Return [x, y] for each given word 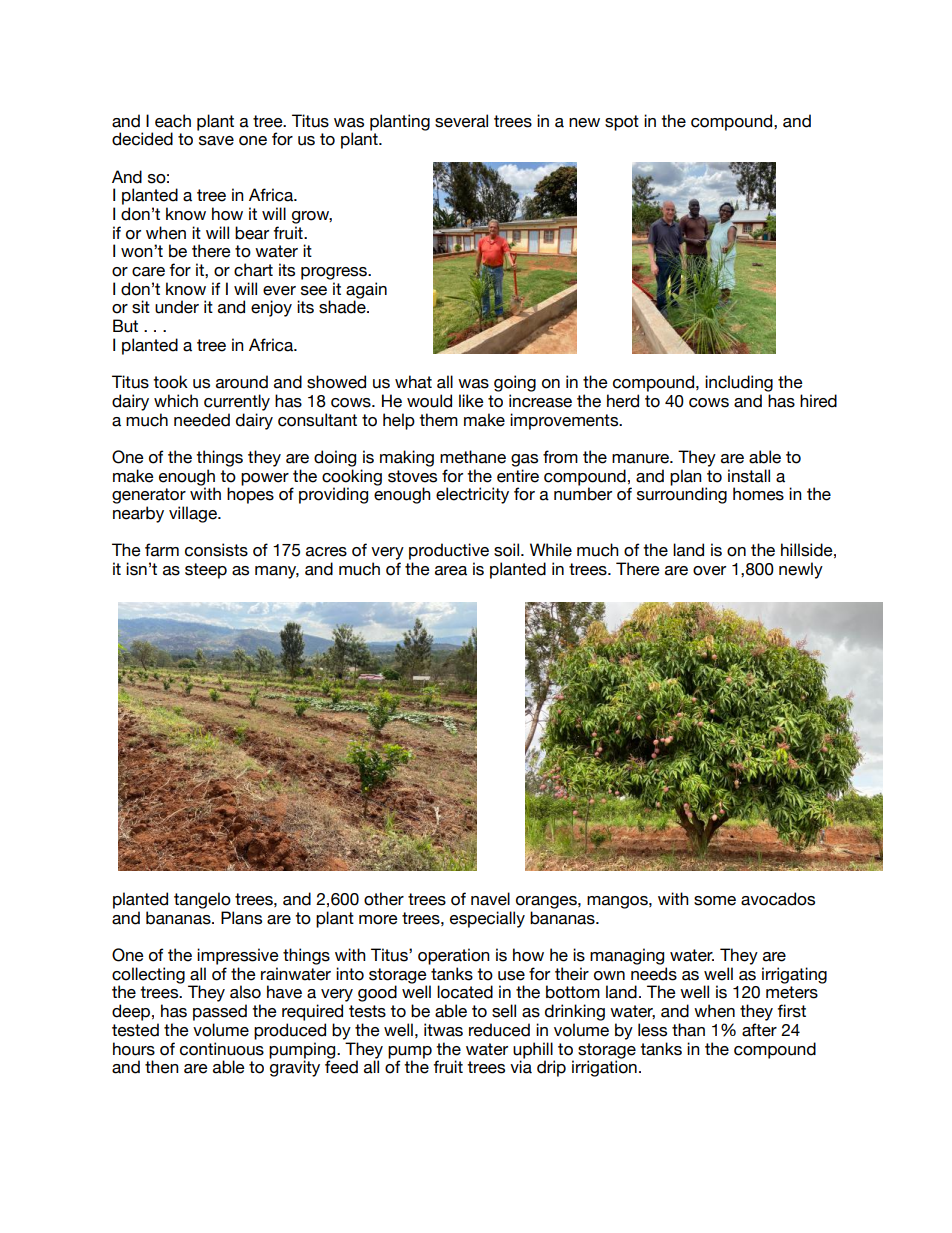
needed [202, 420]
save [216, 141]
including [739, 383]
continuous [222, 1049]
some [715, 901]
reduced [499, 1030]
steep [206, 571]
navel [490, 899]
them [438, 420]
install [749, 476]
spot [622, 123]
